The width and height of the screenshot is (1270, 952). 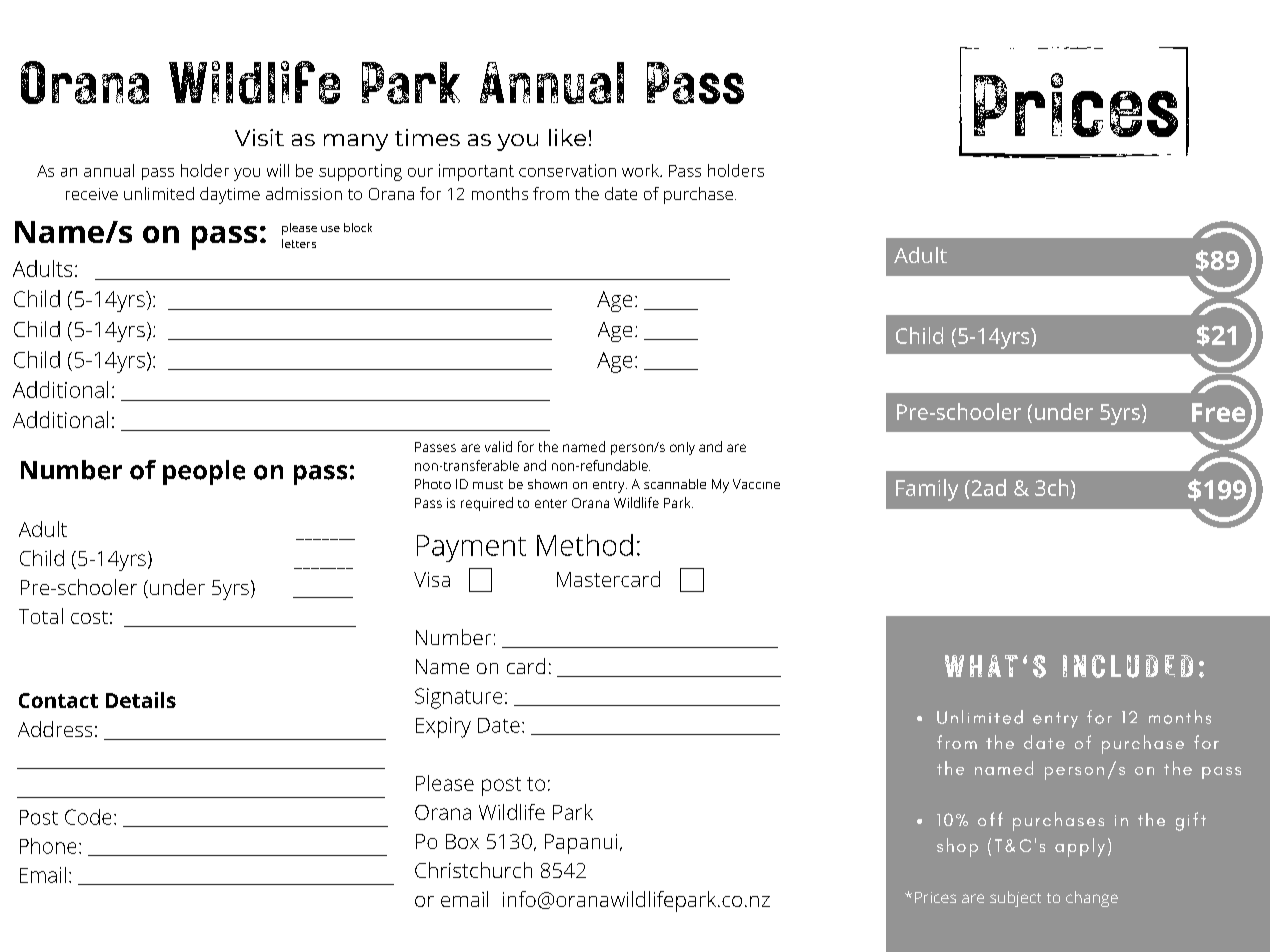 What do you see at coordinates (1092, 899) in the screenshot?
I see `change` at bounding box center [1092, 899].
